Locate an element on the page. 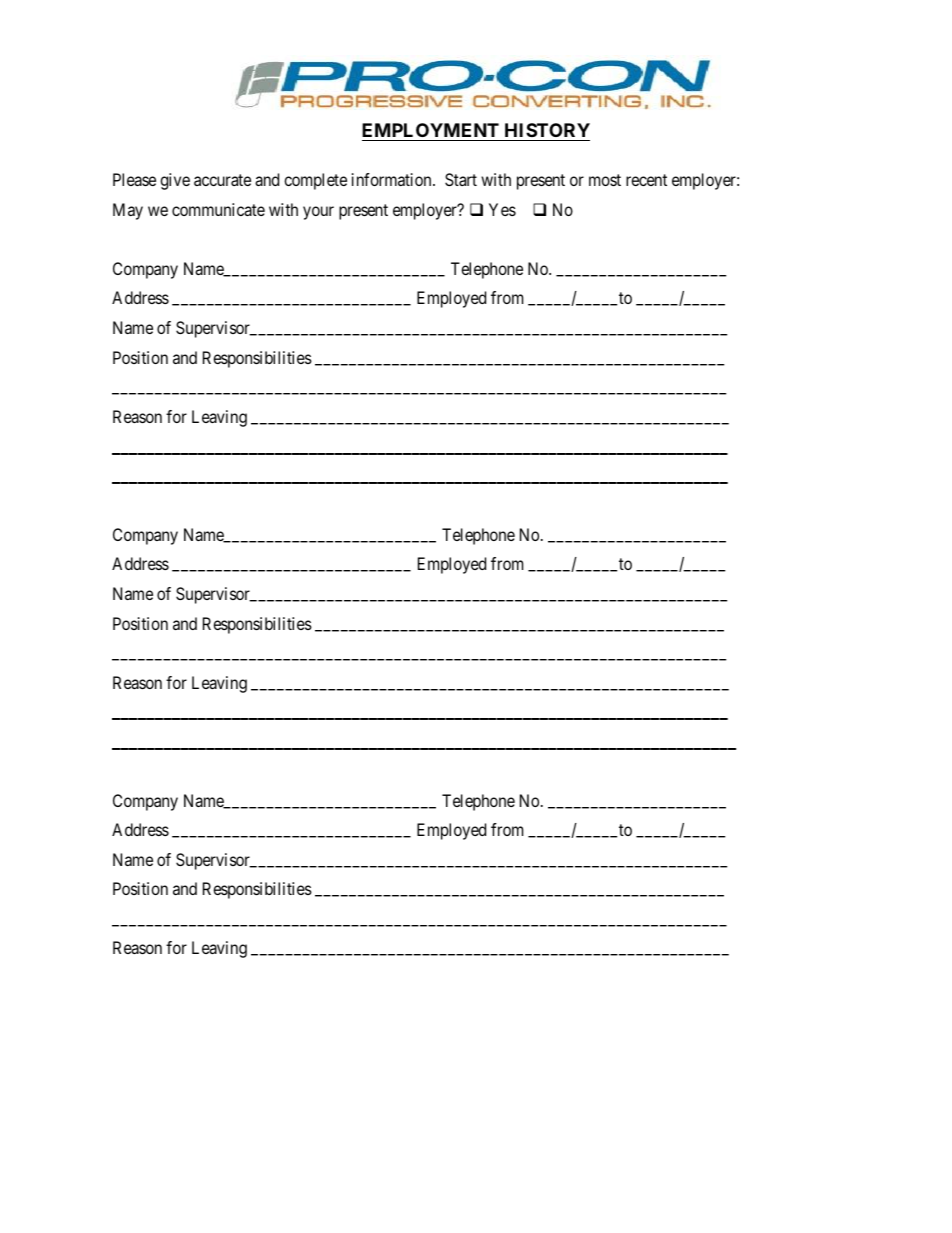  communicate is located at coordinates (218, 209).
